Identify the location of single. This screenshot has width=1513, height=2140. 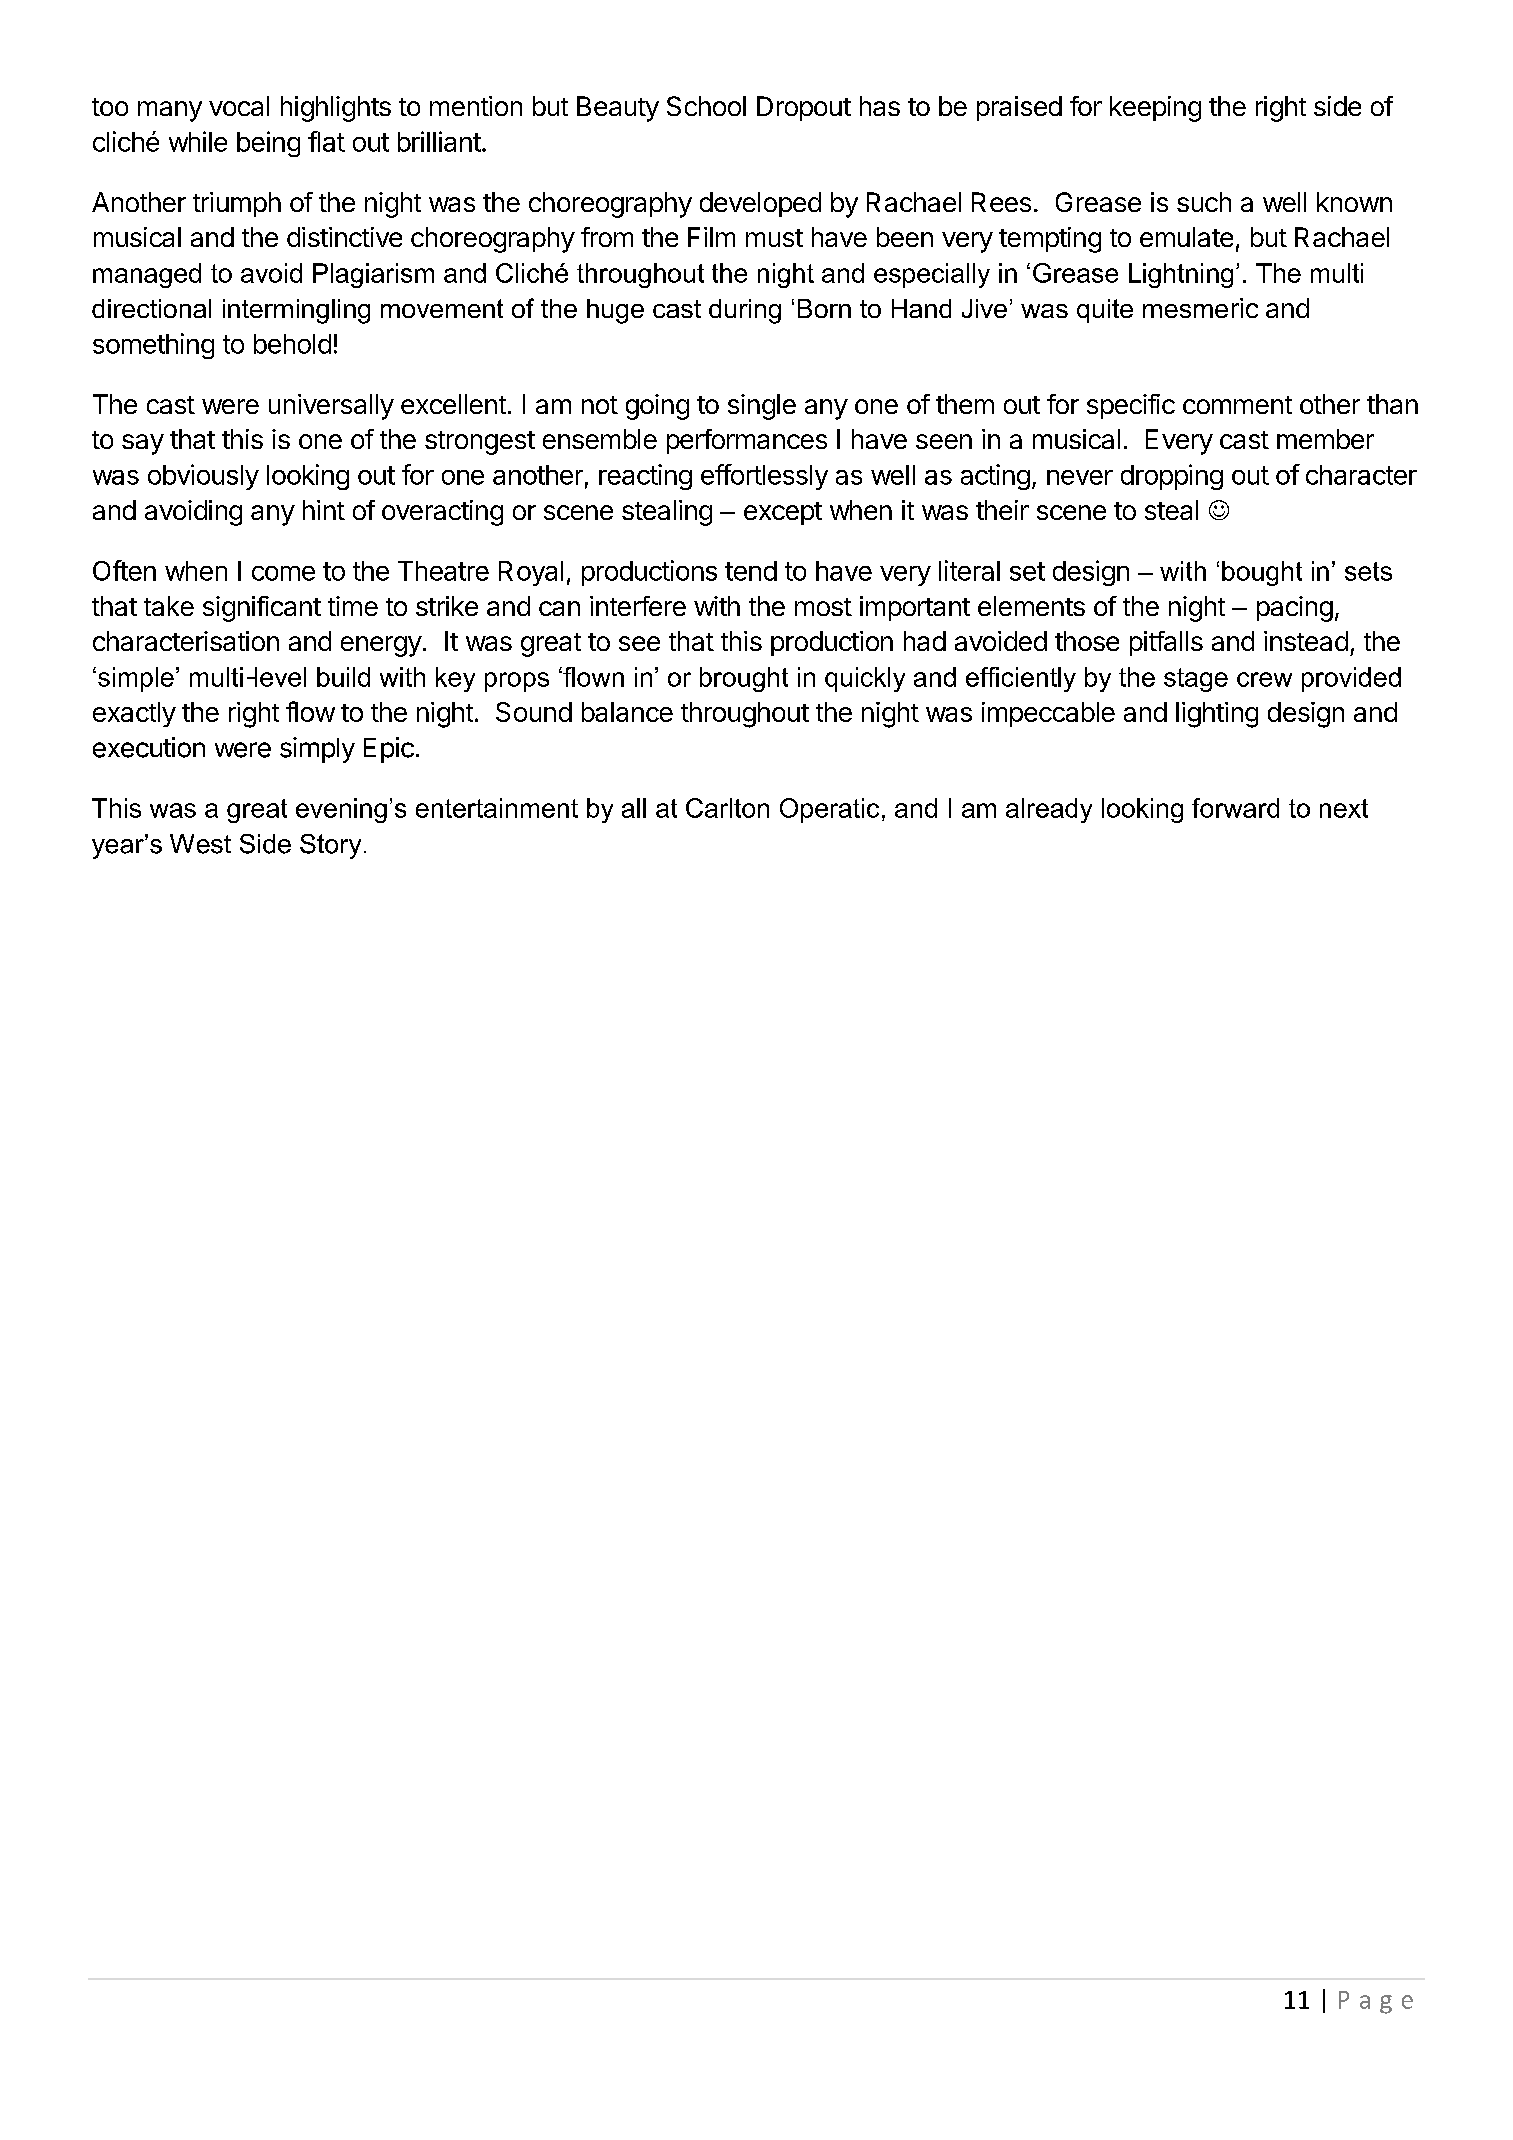
(762, 407).
